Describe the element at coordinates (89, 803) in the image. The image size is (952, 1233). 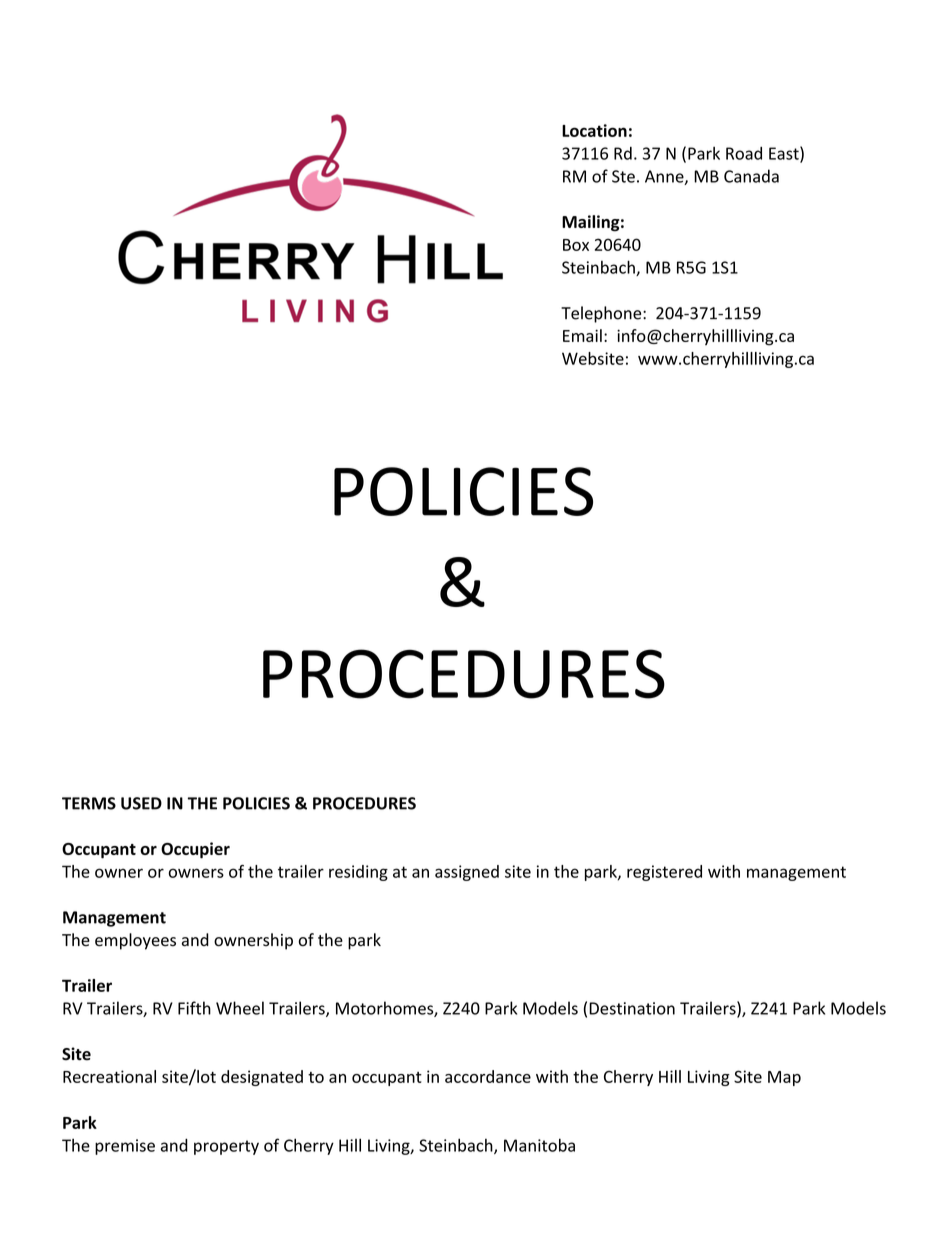
I see `TERMS` at that location.
